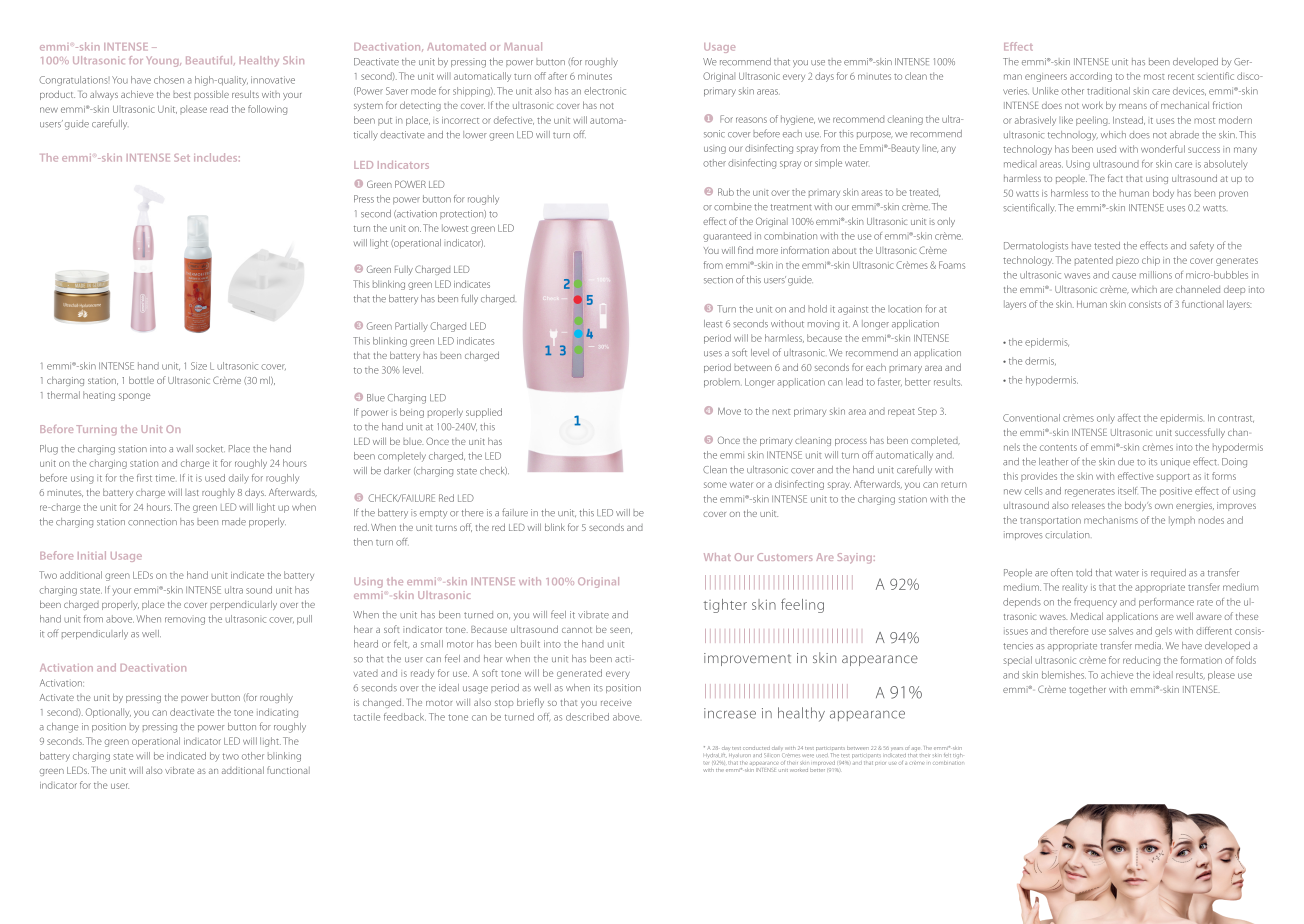 This screenshot has width=1304, height=924. Describe the element at coordinates (1129, 418) in the screenshot. I see `affect` at that location.
